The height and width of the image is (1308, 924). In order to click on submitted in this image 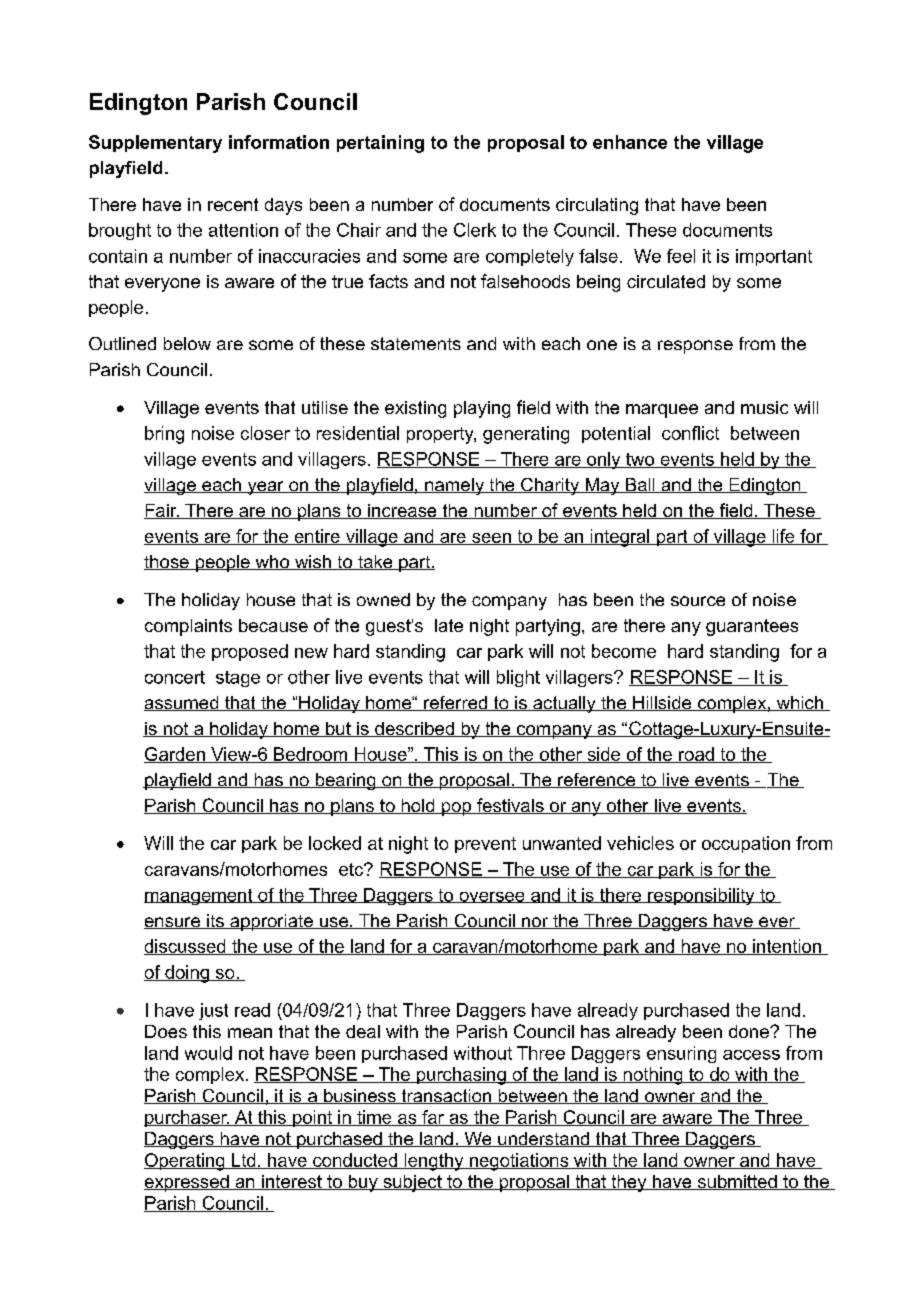, I will do `click(737, 1182)`.
